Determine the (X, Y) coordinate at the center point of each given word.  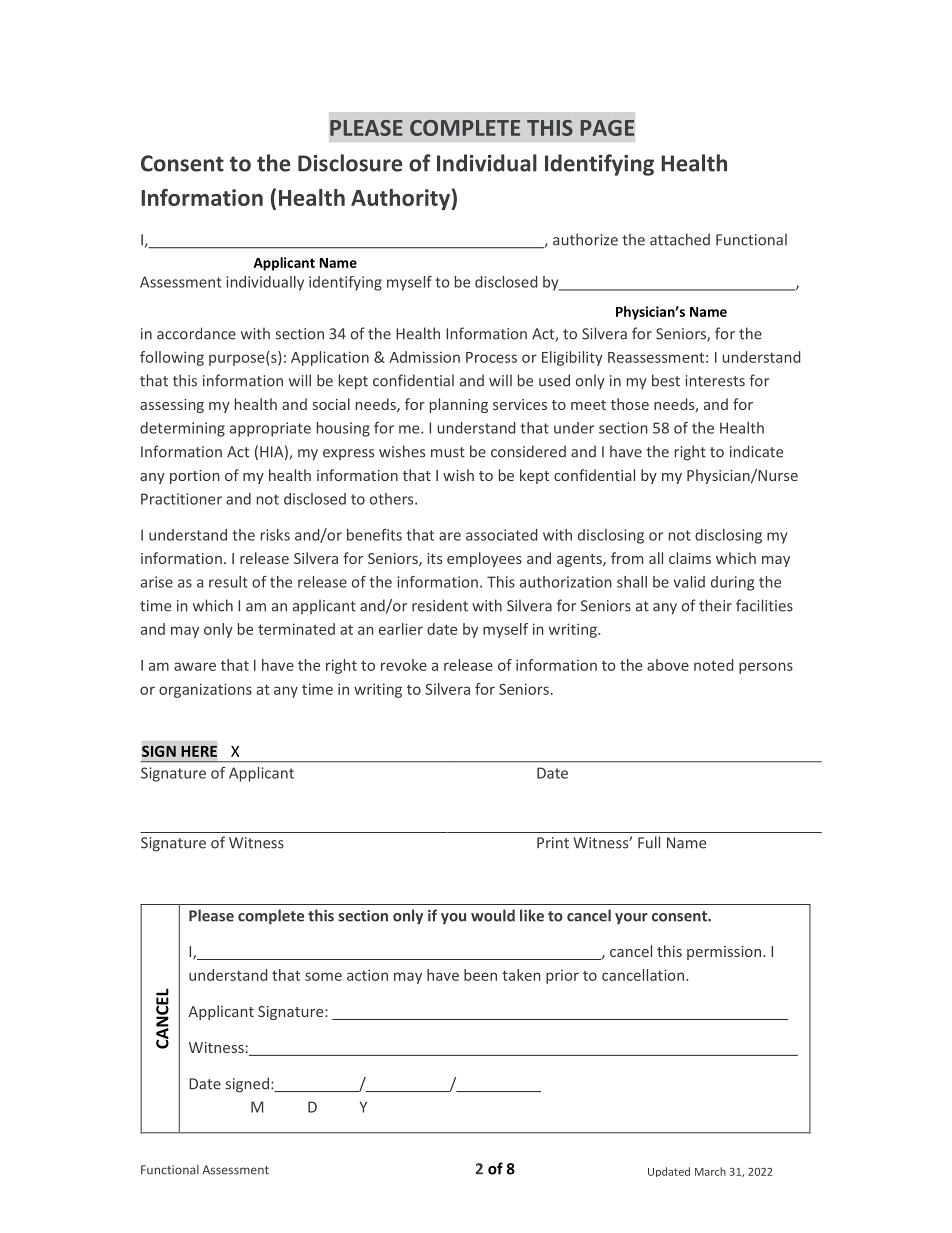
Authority (400, 199)
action (367, 975)
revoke (404, 665)
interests (715, 381)
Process (491, 357)
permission (725, 953)
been (480, 975)
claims (690, 558)
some (323, 976)
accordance (196, 333)
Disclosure (350, 163)
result (228, 582)
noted (713, 665)
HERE (199, 751)
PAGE (607, 128)
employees (484, 559)
